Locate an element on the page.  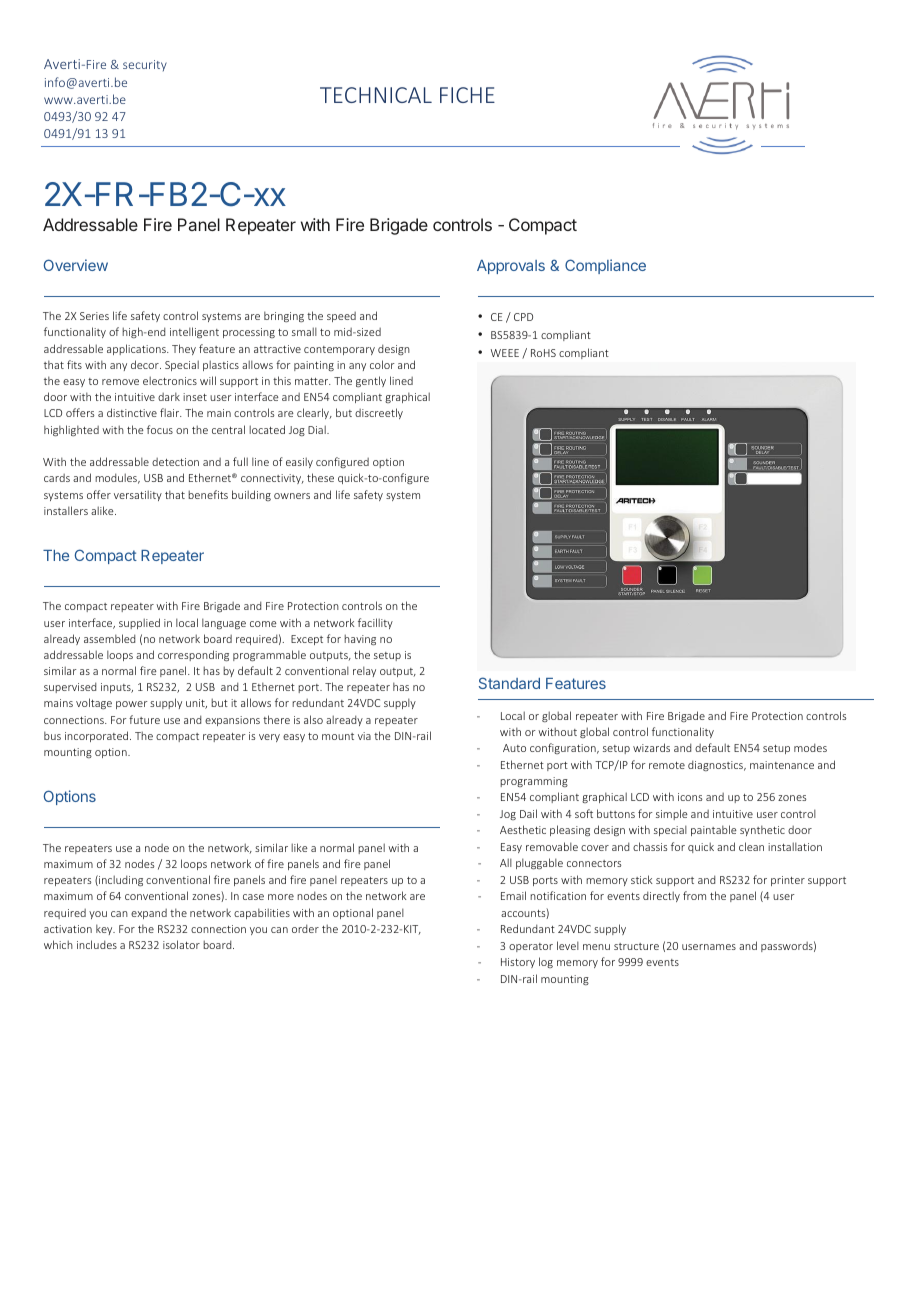
expand is located at coordinates (149, 914).
